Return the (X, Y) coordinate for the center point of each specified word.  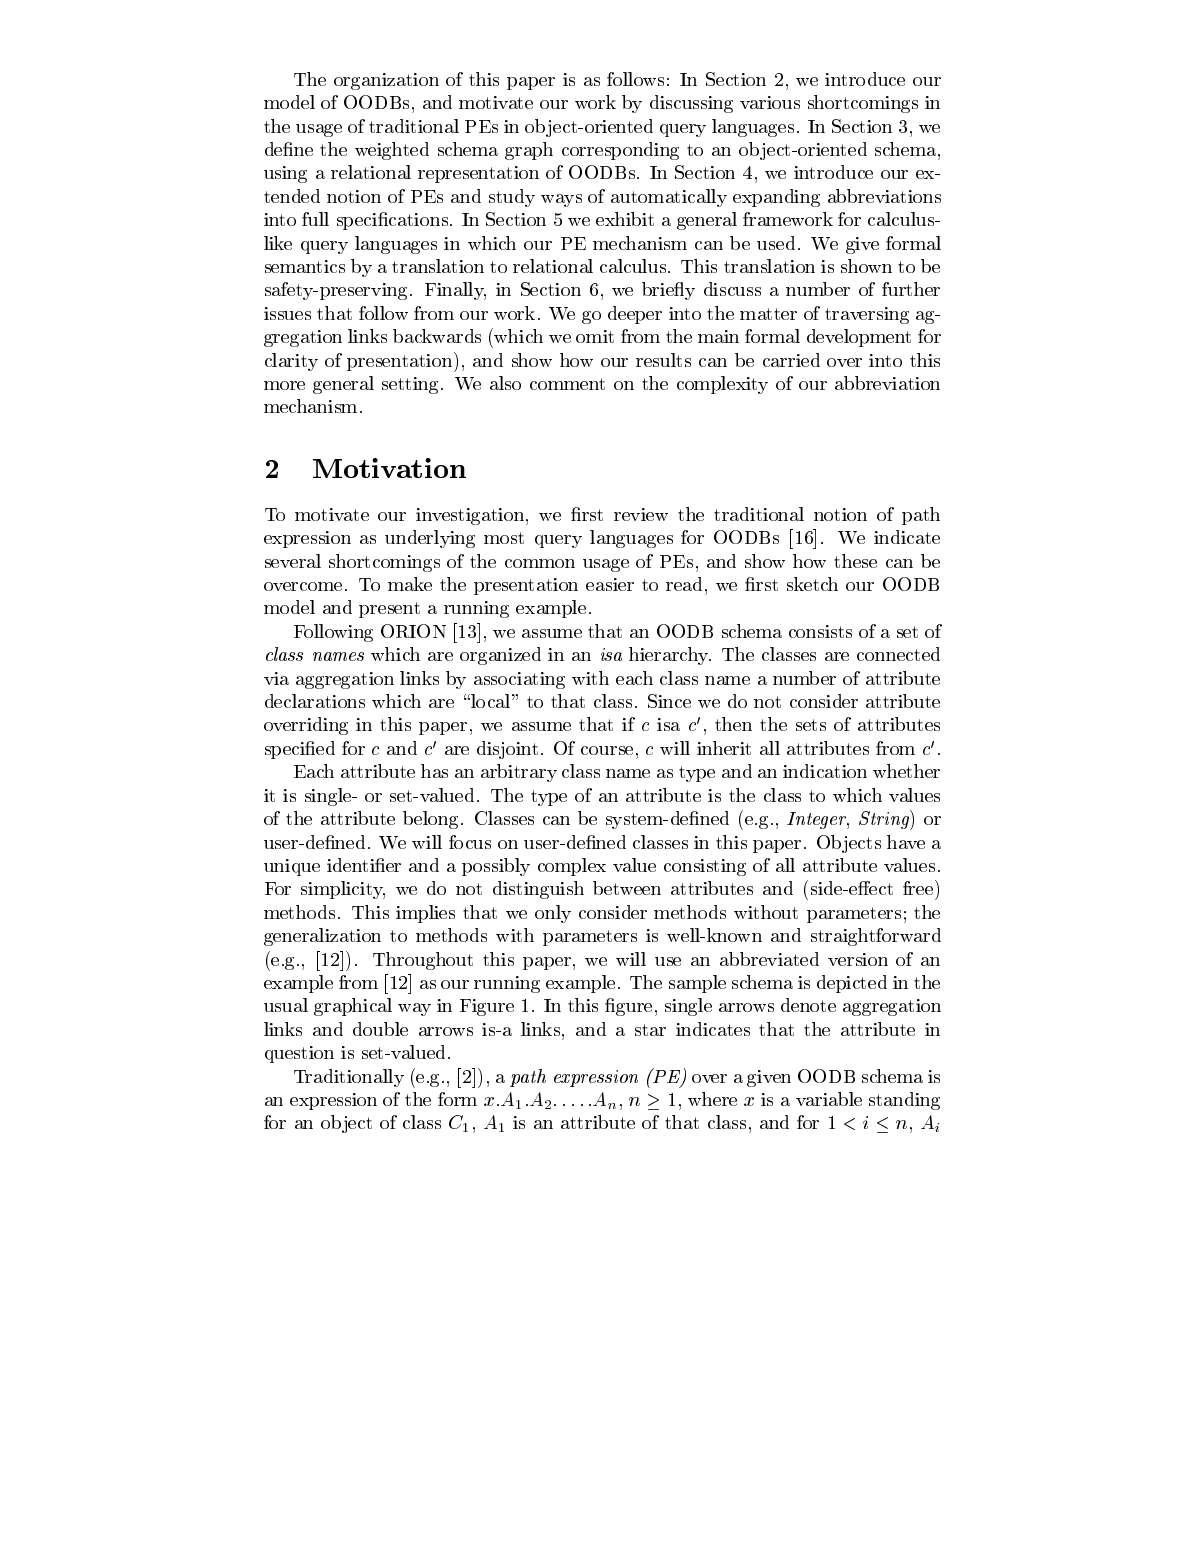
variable (829, 1099)
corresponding (620, 151)
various (770, 102)
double (380, 1029)
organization (386, 81)
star (650, 1030)
